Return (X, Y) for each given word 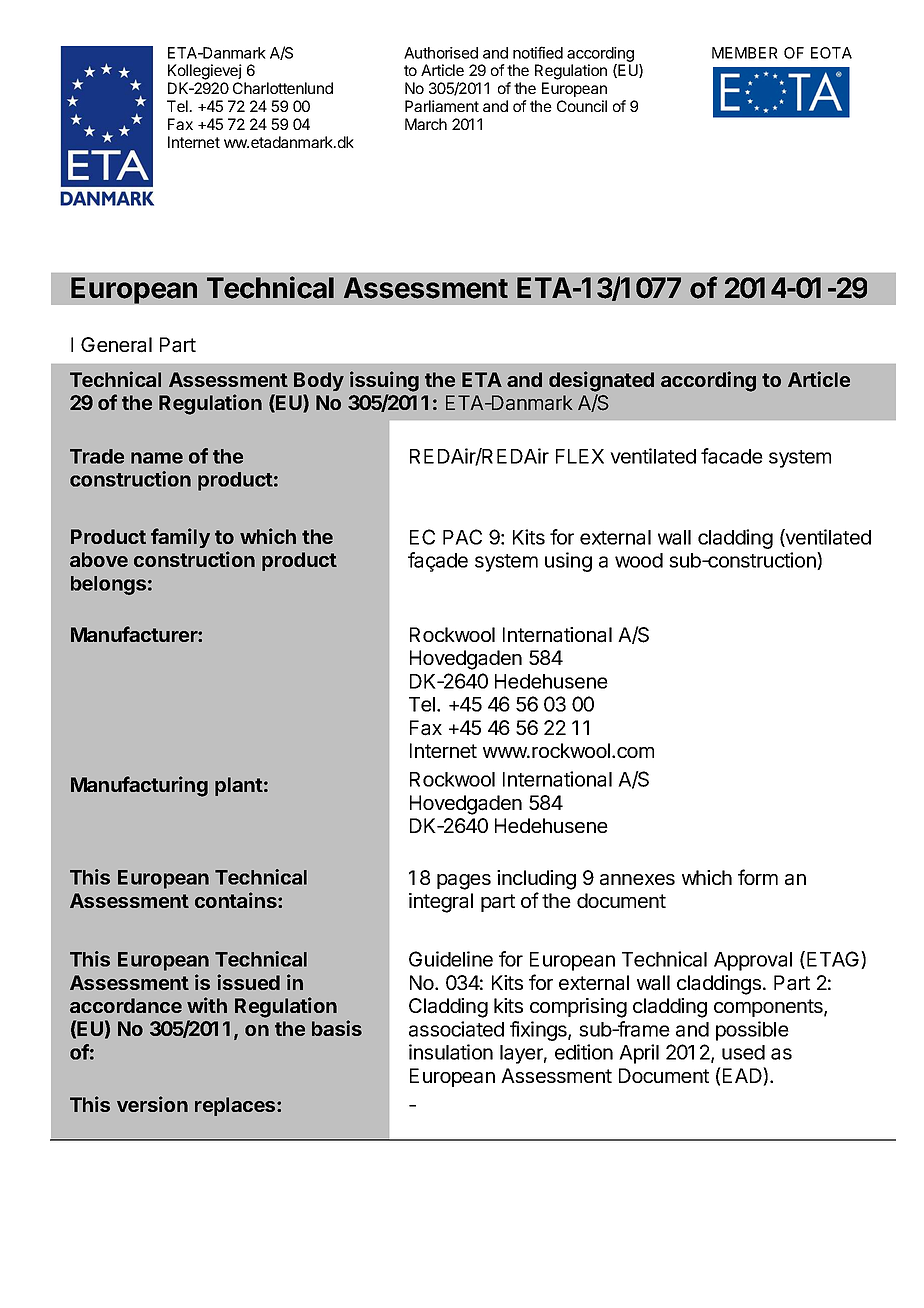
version (152, 1104)
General (116, 345)
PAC (462, 537)
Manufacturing (139, 786)
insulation (451, 1052)
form (758, 877)
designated (601, 381)
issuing (384, 381)
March (426, 124)
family (180, 538)
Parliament (442, 106)
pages (464, 882)
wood (639, 560)
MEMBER (745, 53)
